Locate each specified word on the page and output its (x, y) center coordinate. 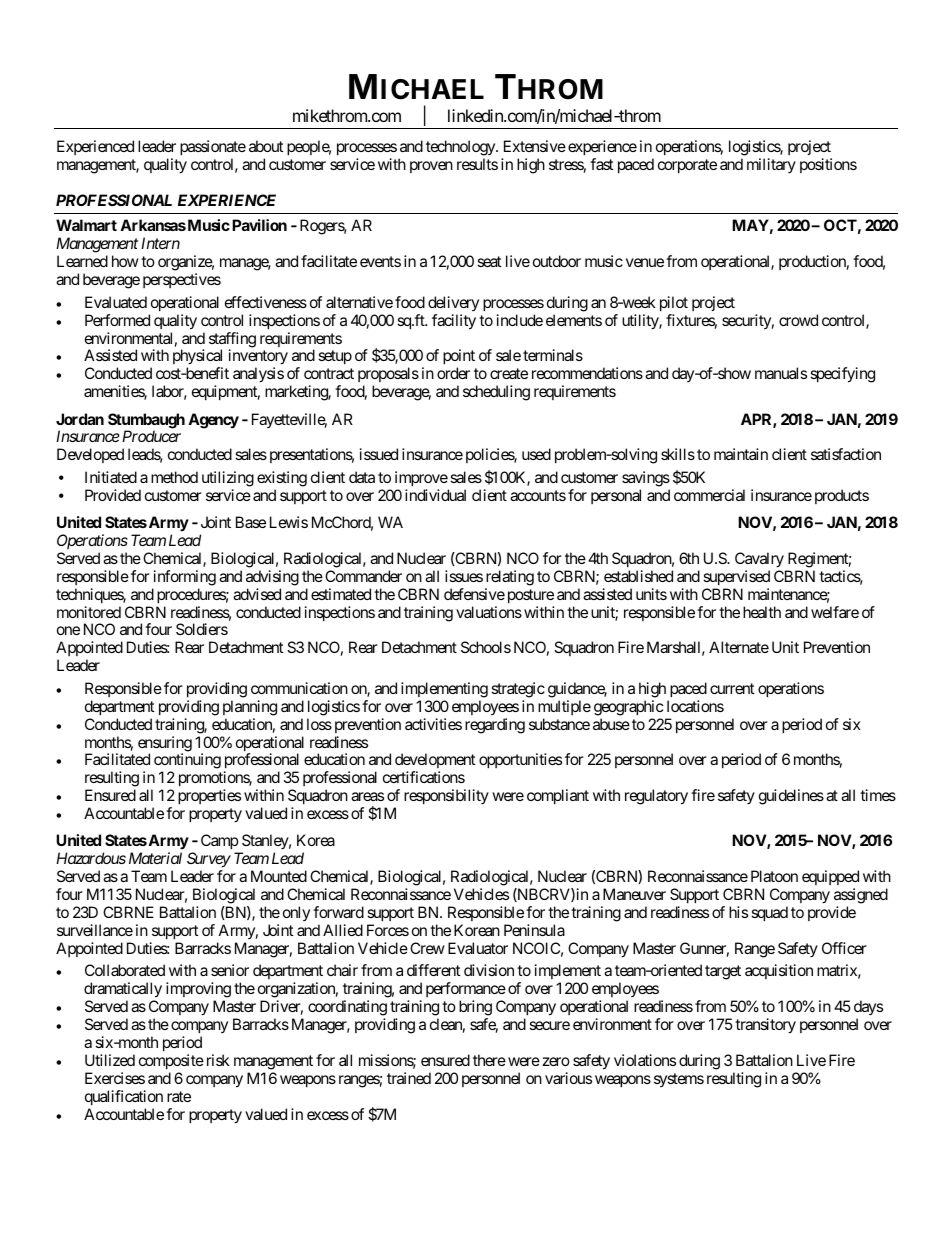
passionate (213, 147)
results (477, 164)
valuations (489, 612)
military (771, 165)
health (762, 612)
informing (185, 578)
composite (171, 1061)
